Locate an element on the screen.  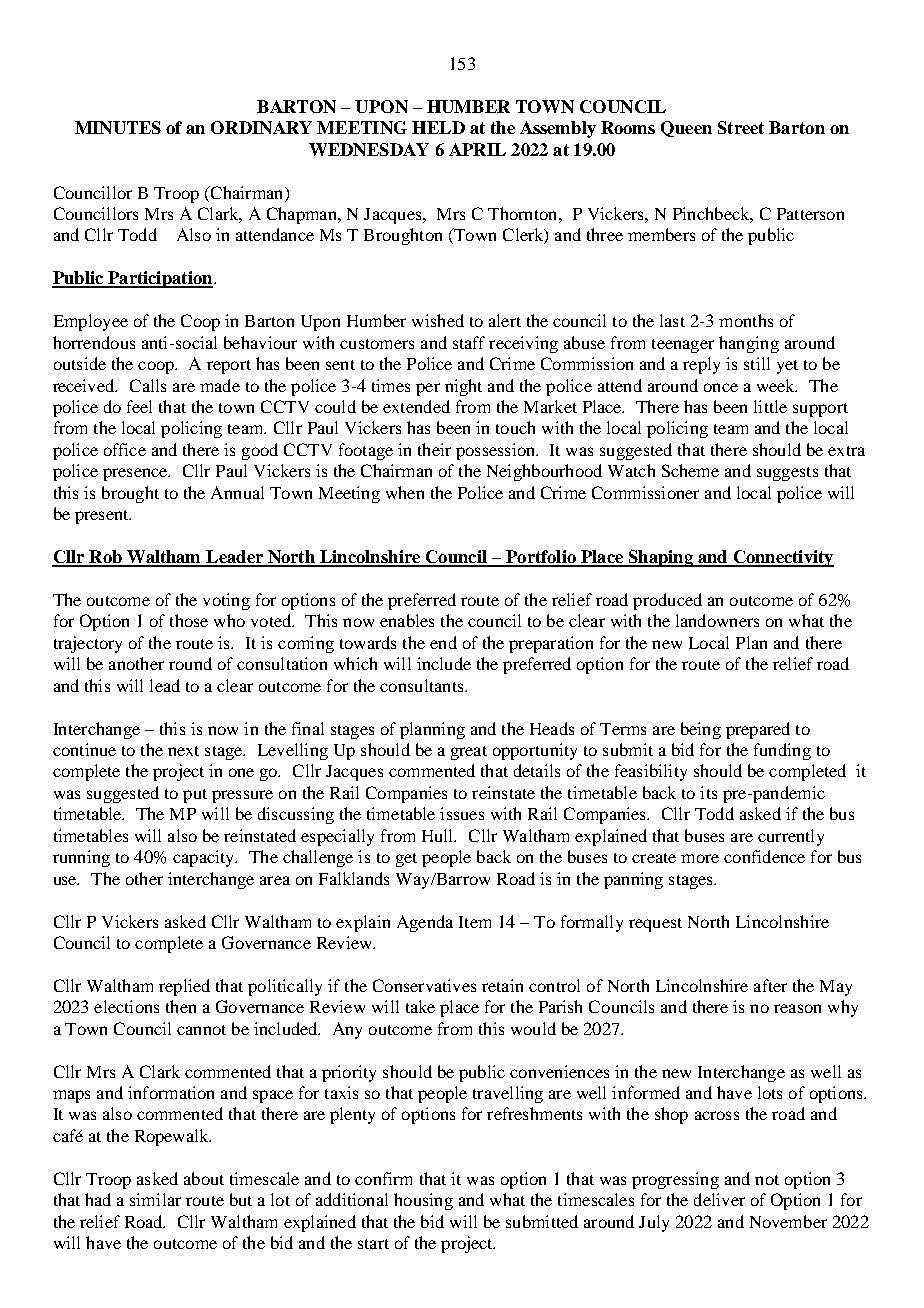
Item is located at coordinates (475, 922).
